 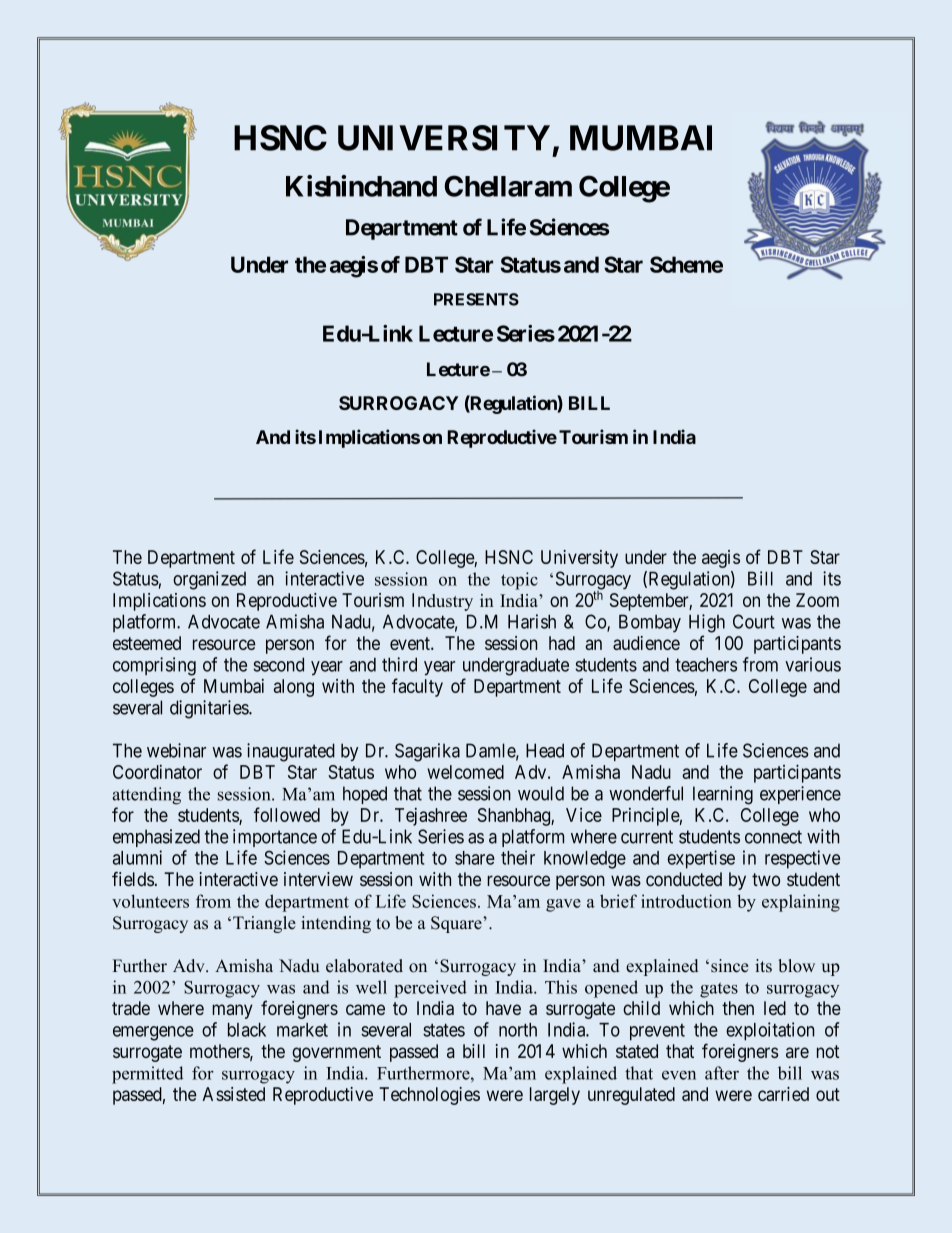 I want to click on dignitaries, so click(x=210, y=709).
